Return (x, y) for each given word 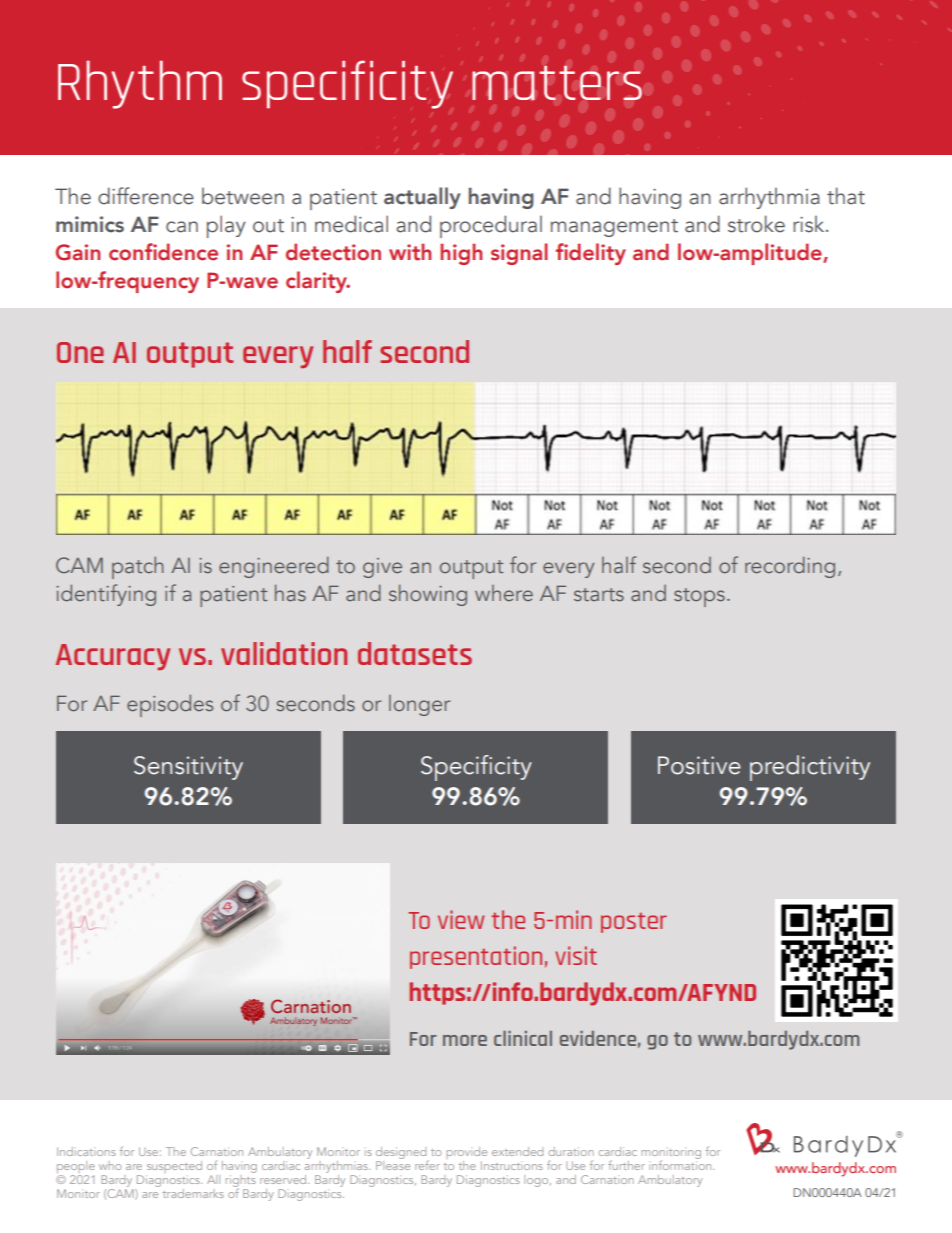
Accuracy (113, 657)
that (846, 196)
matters (557, 82)
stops (699, 597)
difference (146, 196)
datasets (415, 653)
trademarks (193, 1193)
